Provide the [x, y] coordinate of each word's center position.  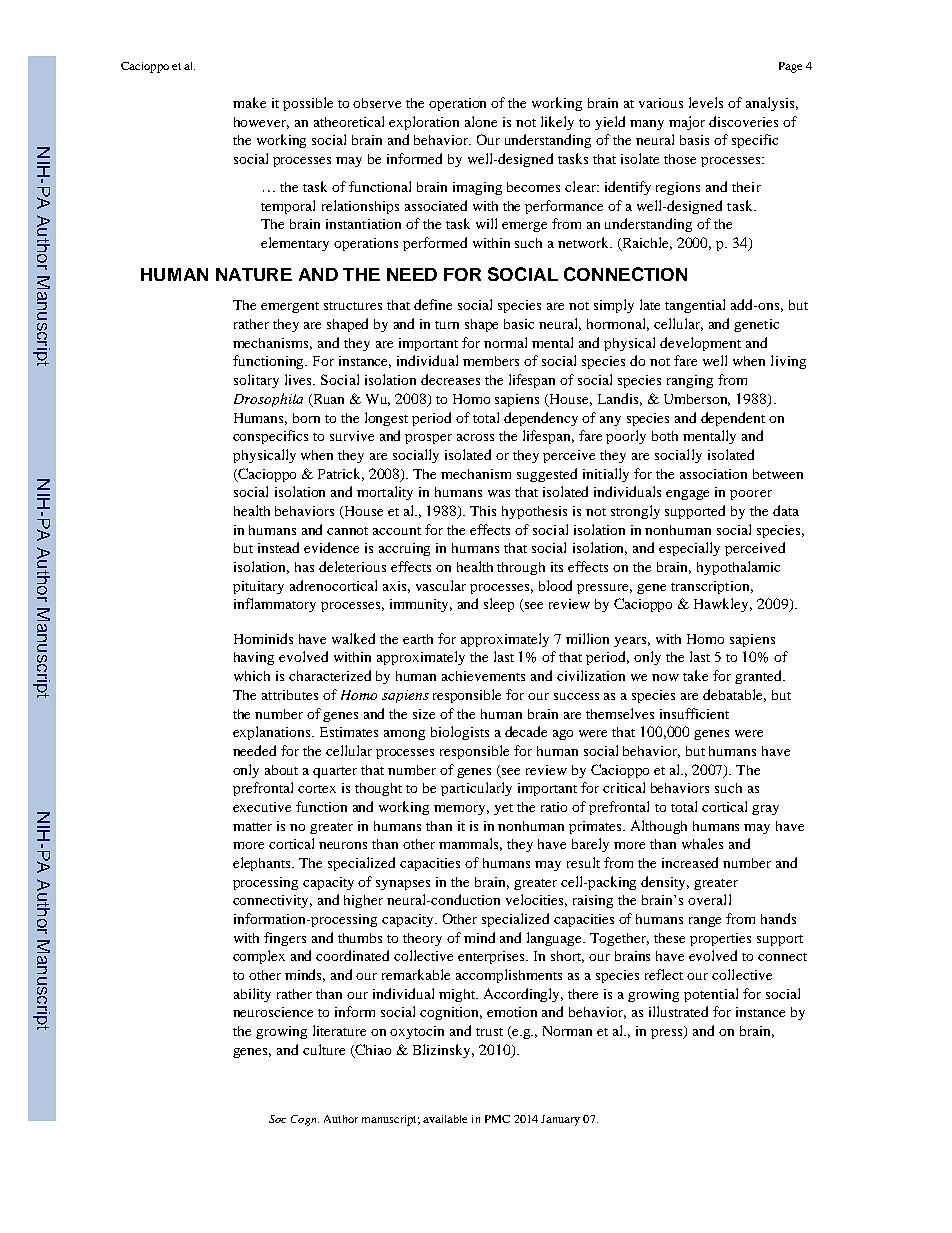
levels [706, 102]
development [700, 344]
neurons [343, 845]
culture [324, 1049]
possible [308, 104]
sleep [499, 605]
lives [300, 379]
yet [503, 809]
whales [702, 843]
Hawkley [723, 605]
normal [505, 342]
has [304, 567]
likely [557, 123]
